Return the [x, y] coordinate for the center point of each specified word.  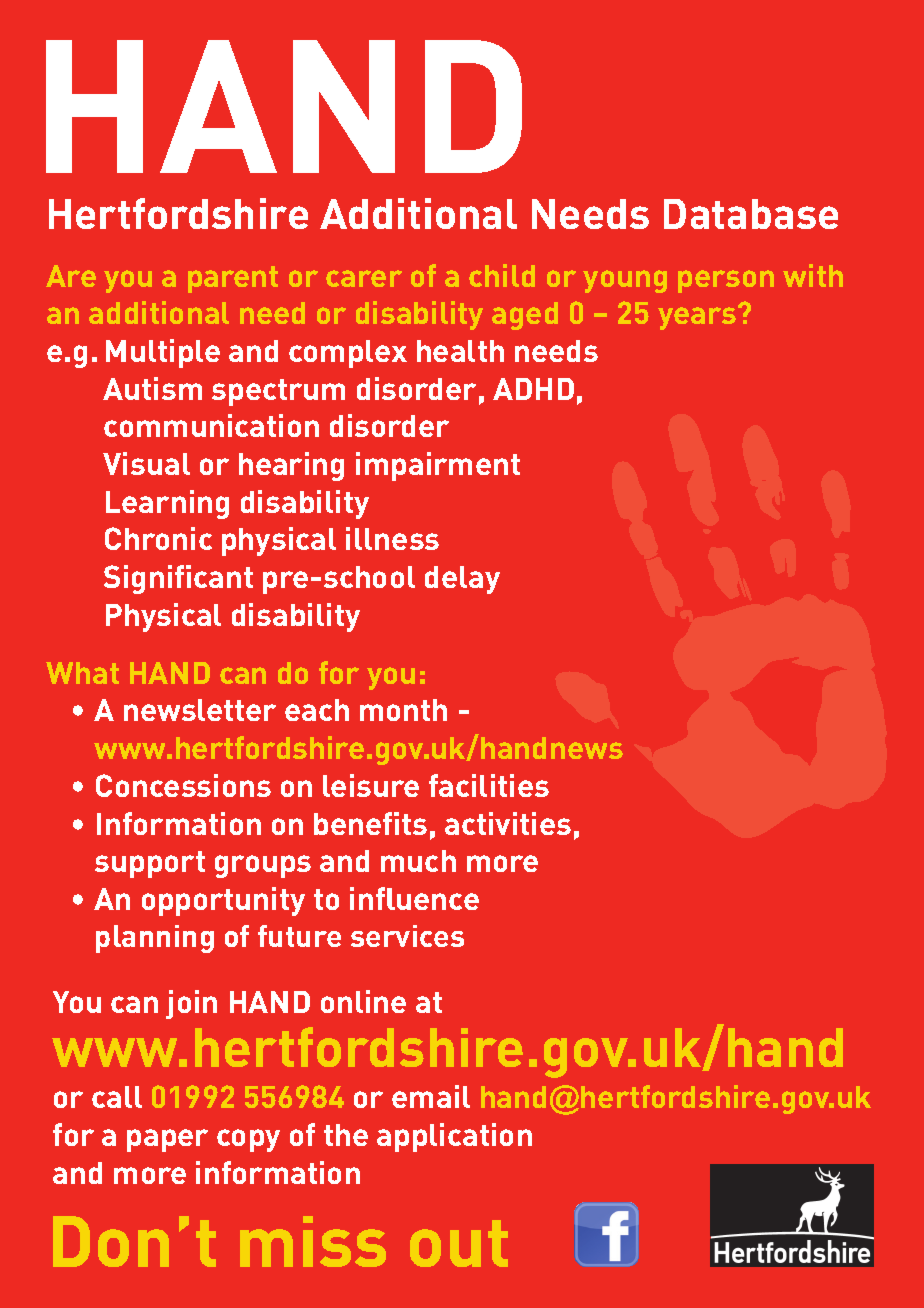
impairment [438, 466]
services [407, 936]
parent [233, 279]
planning [155, 939]
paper [167, 1140]
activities [508, 823]
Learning [167, 504]
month [403, 710]
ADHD [533, 389]
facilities [489, 785]
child [502, 275]
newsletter [200, 710]
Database [751, 214]
